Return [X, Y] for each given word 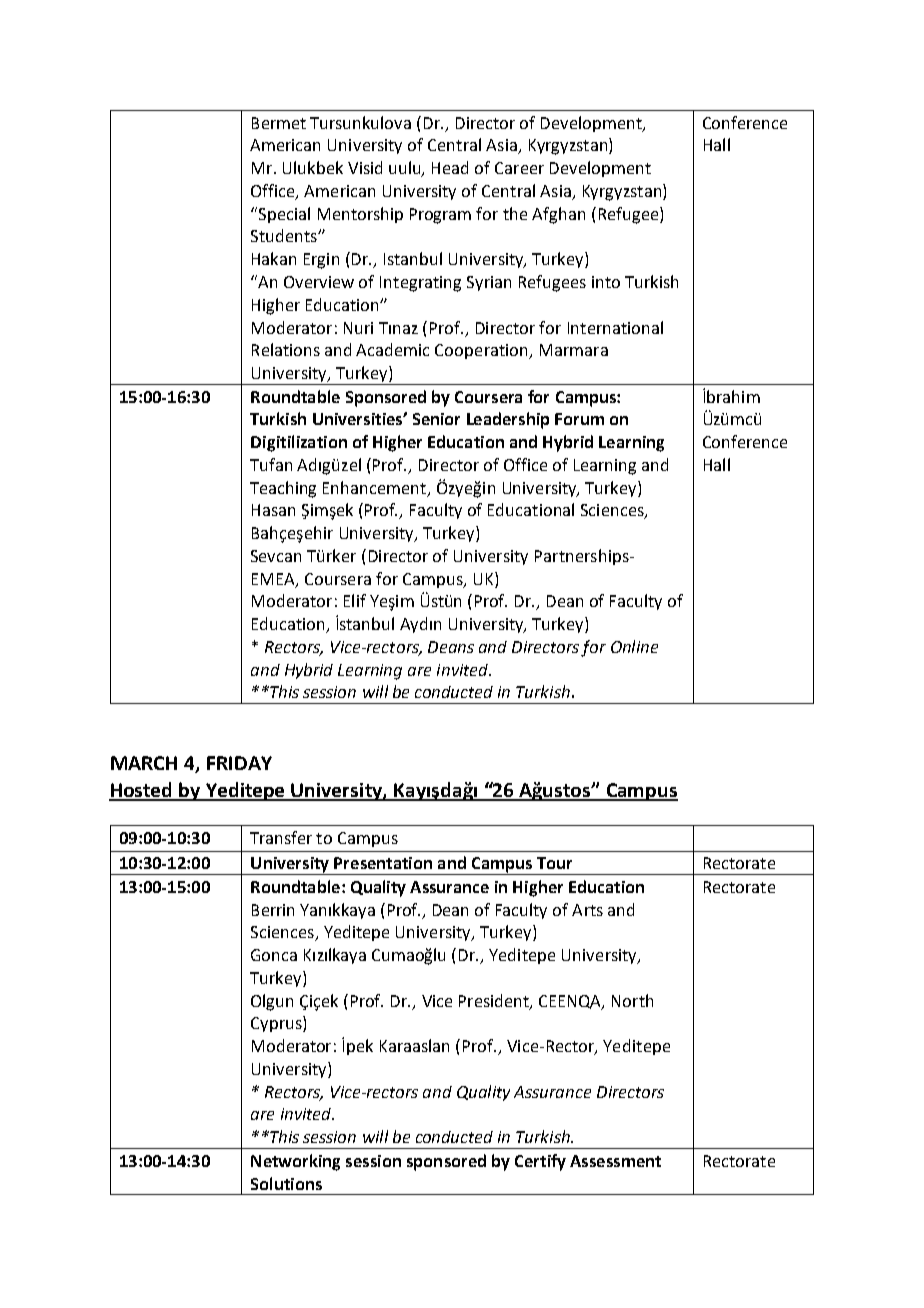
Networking [295, 1162]
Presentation [383, 863]
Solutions [286, 1183]
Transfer [281, 837]
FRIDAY [239, 763]
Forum [579, 419]
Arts [587, 910]
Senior [436, 419]
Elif [355, 600]
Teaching [283, 489]
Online [634, 646]
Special [283, 215]
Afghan [558, 215]
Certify [540, 1162]
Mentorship [360, 215]
